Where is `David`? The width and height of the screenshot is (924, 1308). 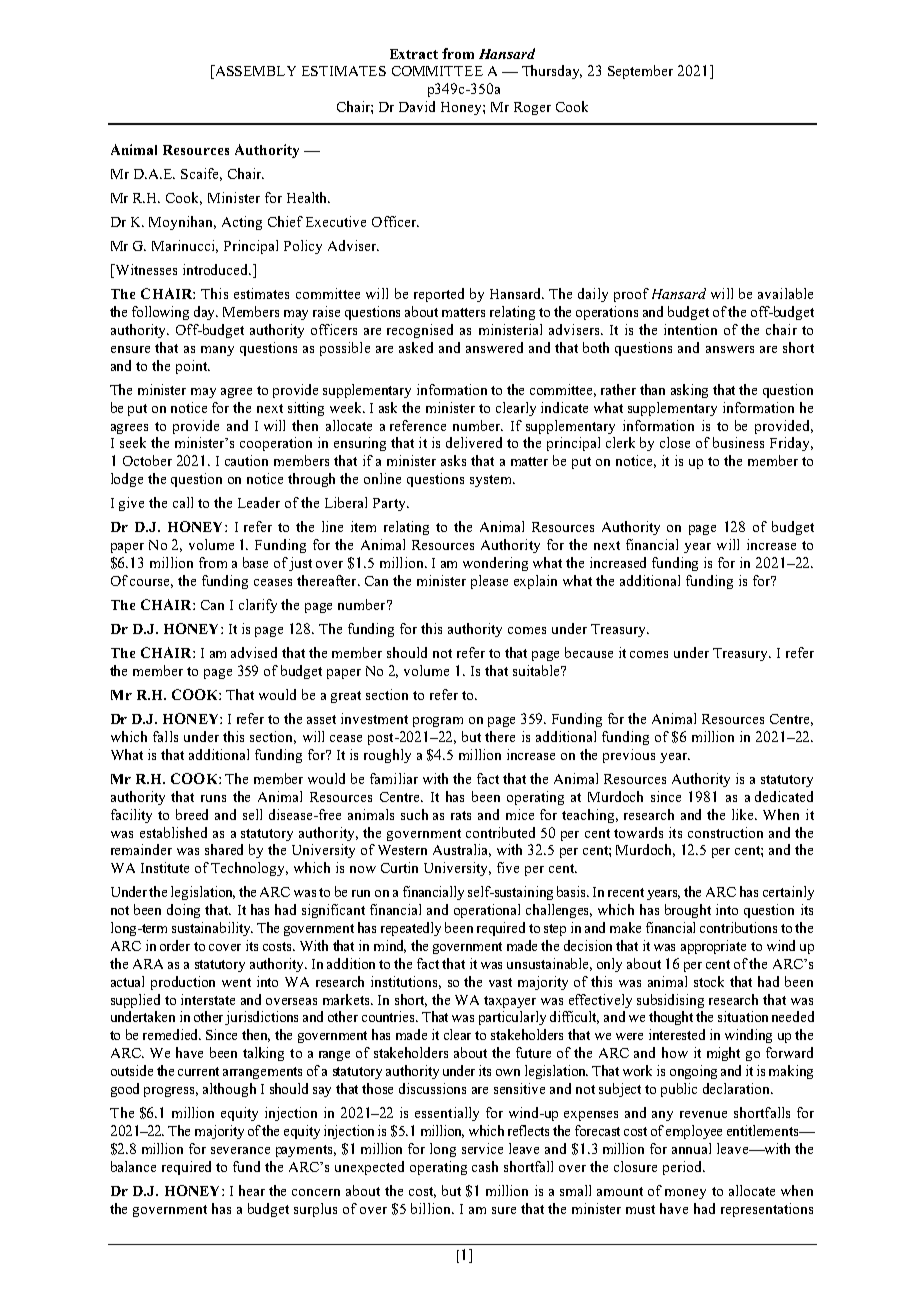 David is located at coordinates (417, 106).
